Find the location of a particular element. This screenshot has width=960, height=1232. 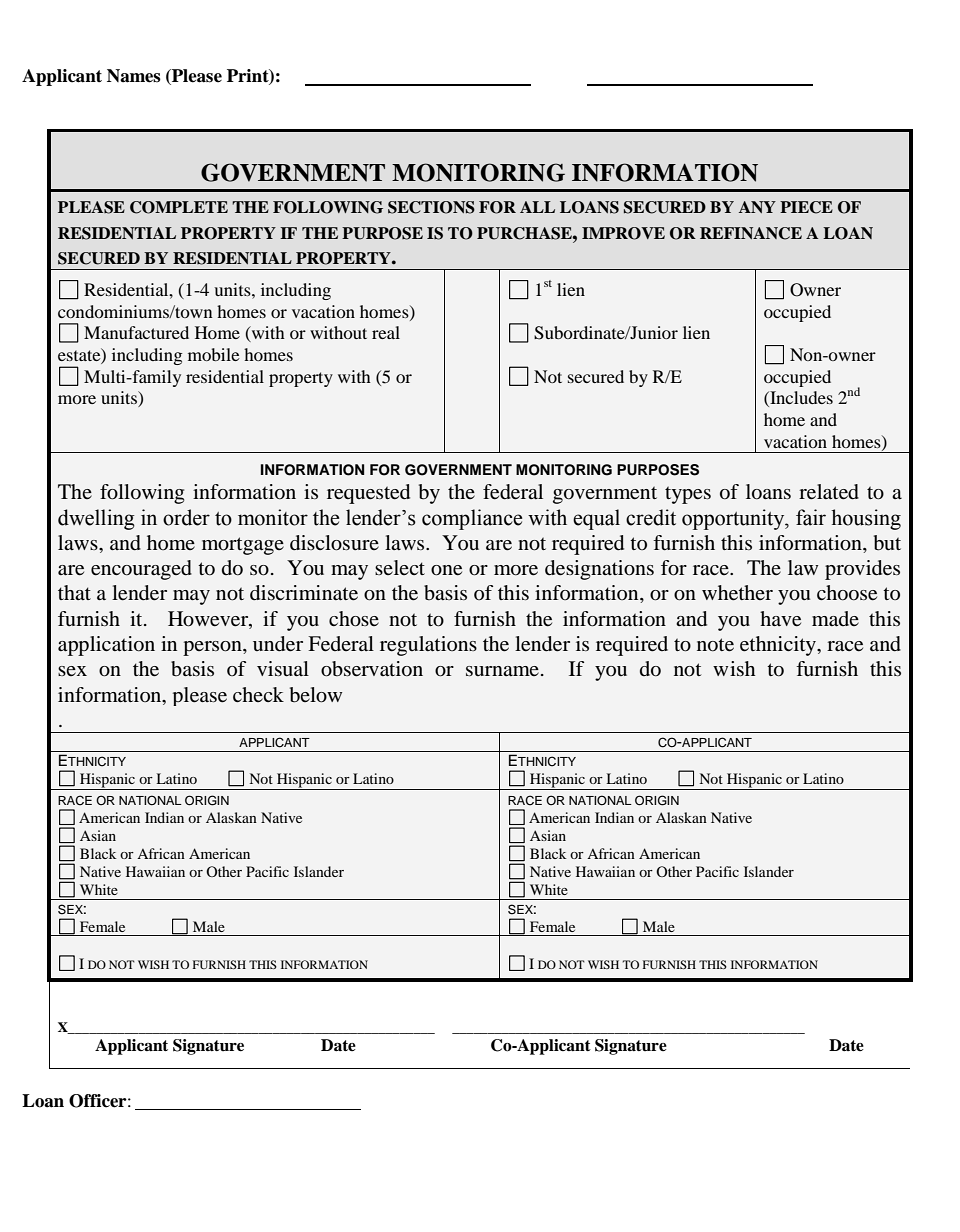

real is located at coordinates (386, 332).
